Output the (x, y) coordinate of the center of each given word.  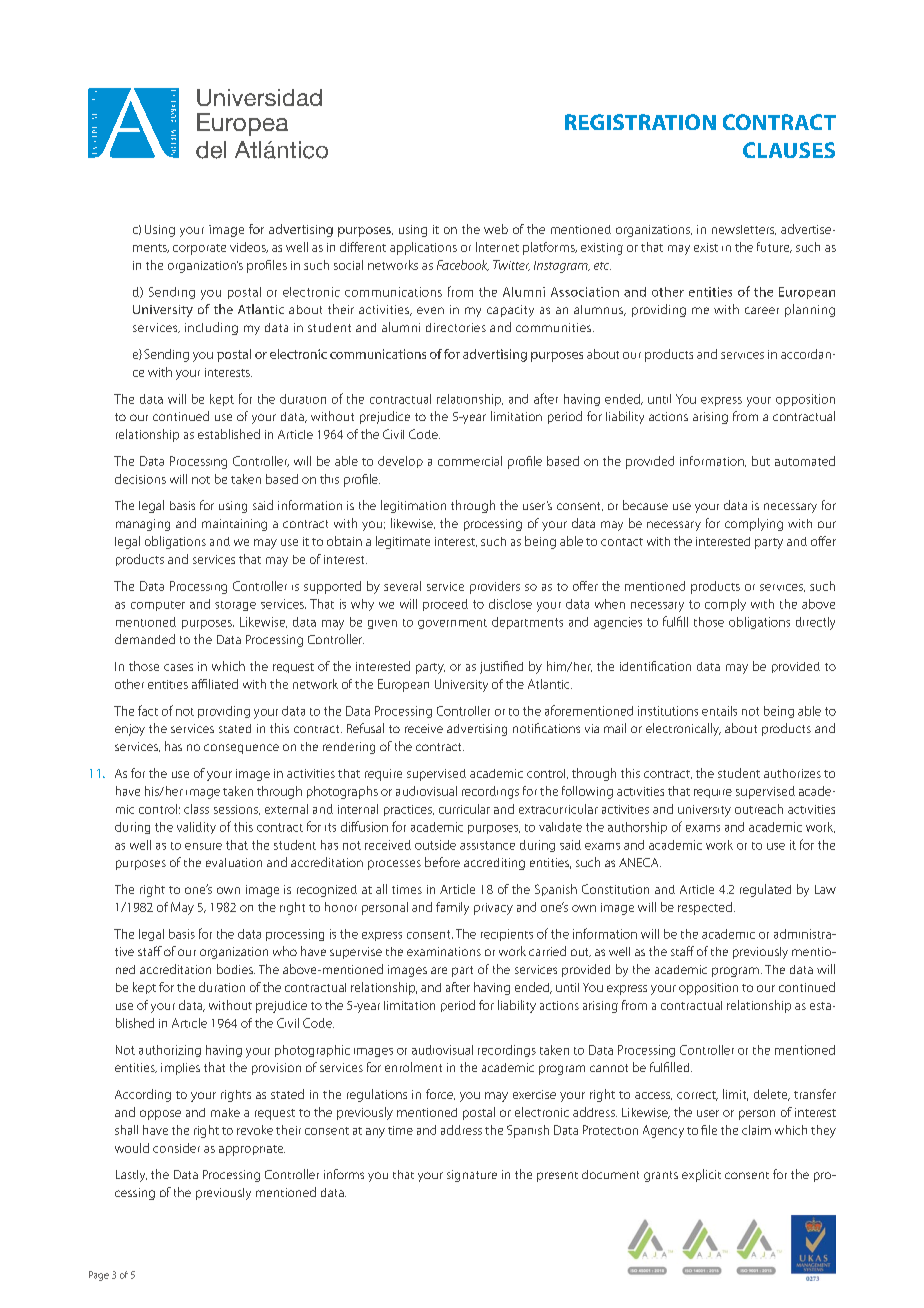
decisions (140, 479)
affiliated (215, 684)
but (761, 461)
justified (501, 667)
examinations (444, 951)
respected (705, 908)
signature (472, 1176)
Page (99, 1276)
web (496, 229)
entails (719, 711)
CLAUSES (789, 150)
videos (249, 247)
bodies (236, 969)
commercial (470, 461)
